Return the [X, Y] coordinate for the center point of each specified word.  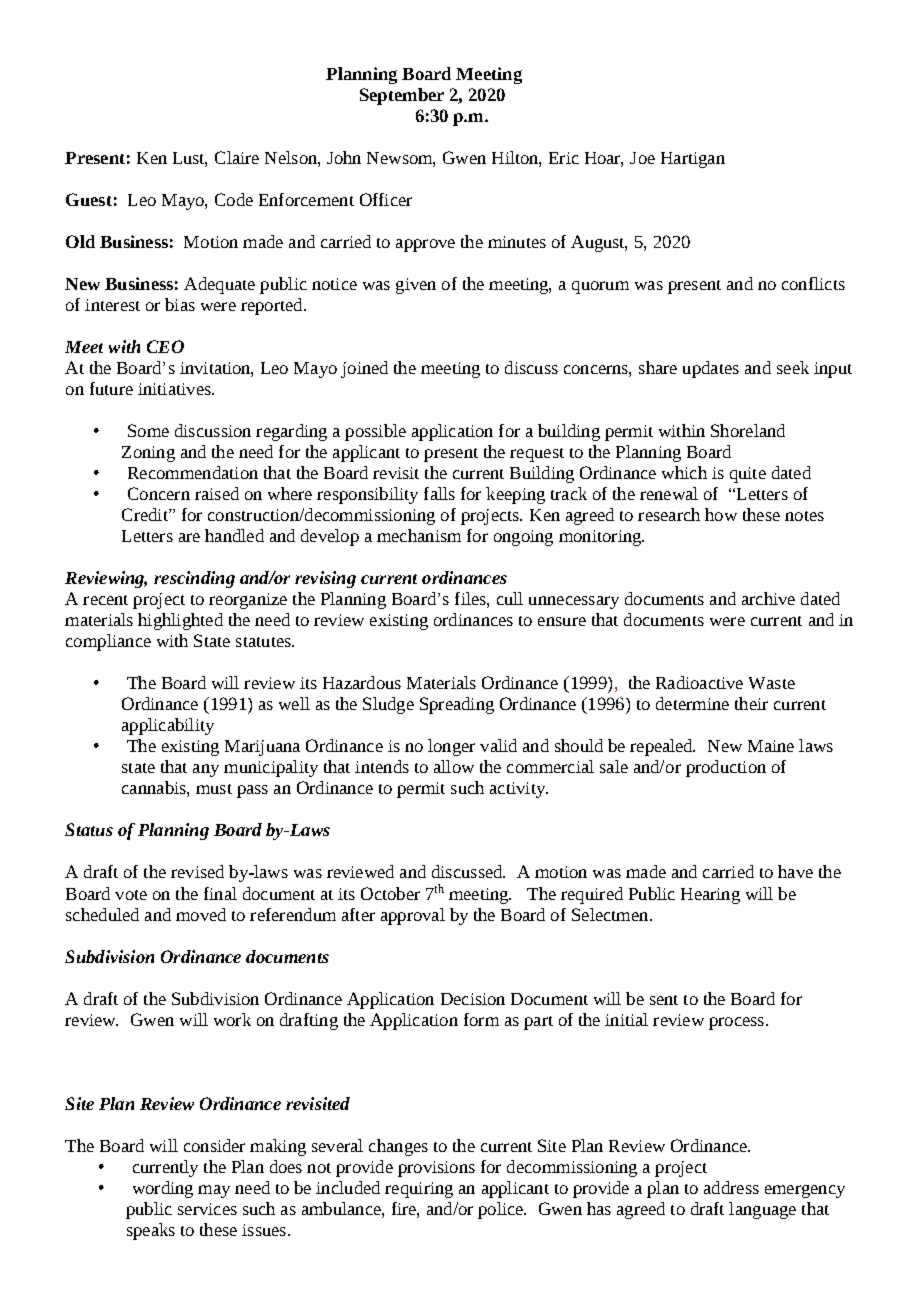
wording [163, 1189]
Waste [772, 683]
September [402, 96]
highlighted [180, 621]
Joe [642, 158]
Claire [237, 157]
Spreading [457, 705]
